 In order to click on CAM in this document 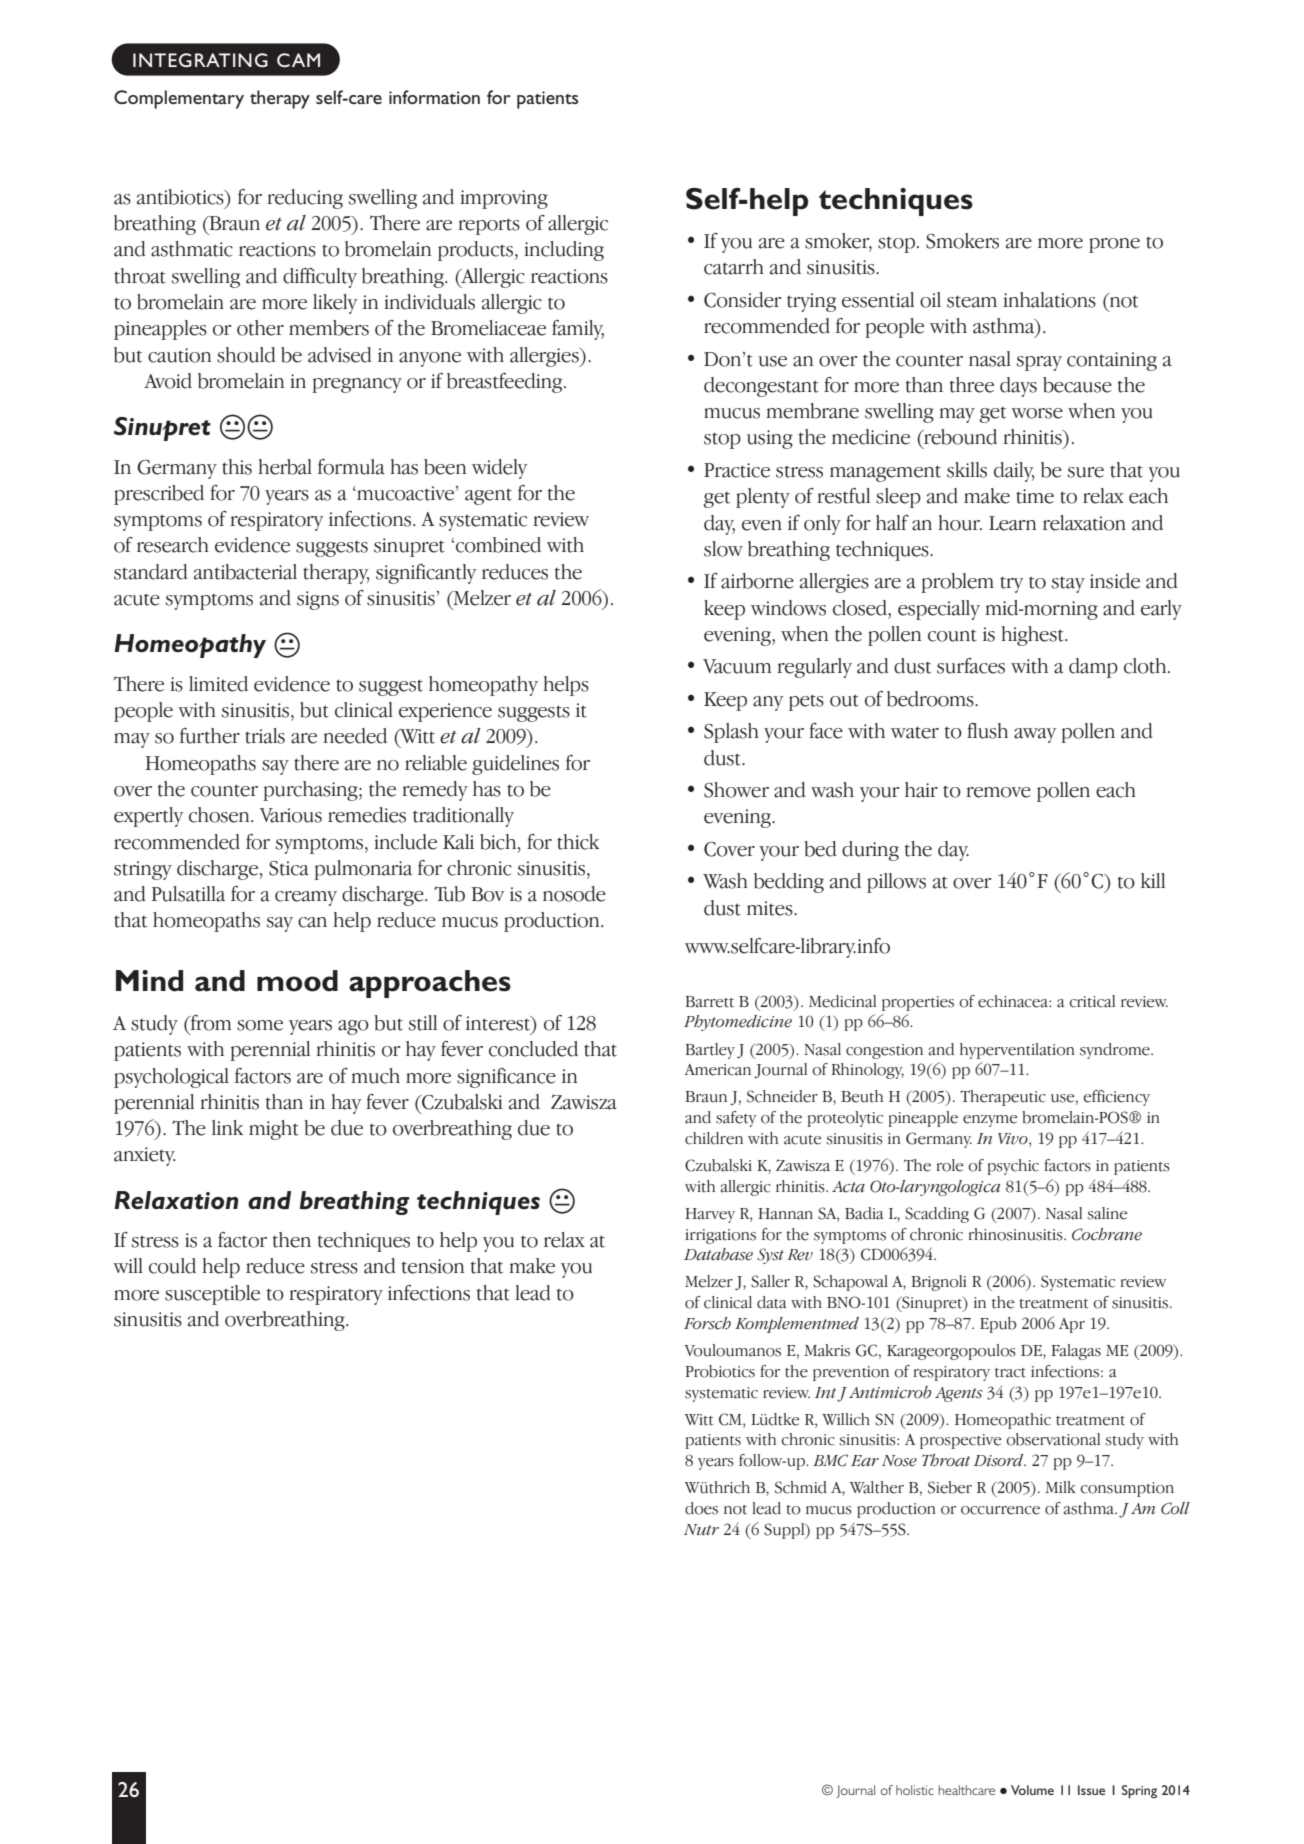, I will do `click(298, 60)`.
